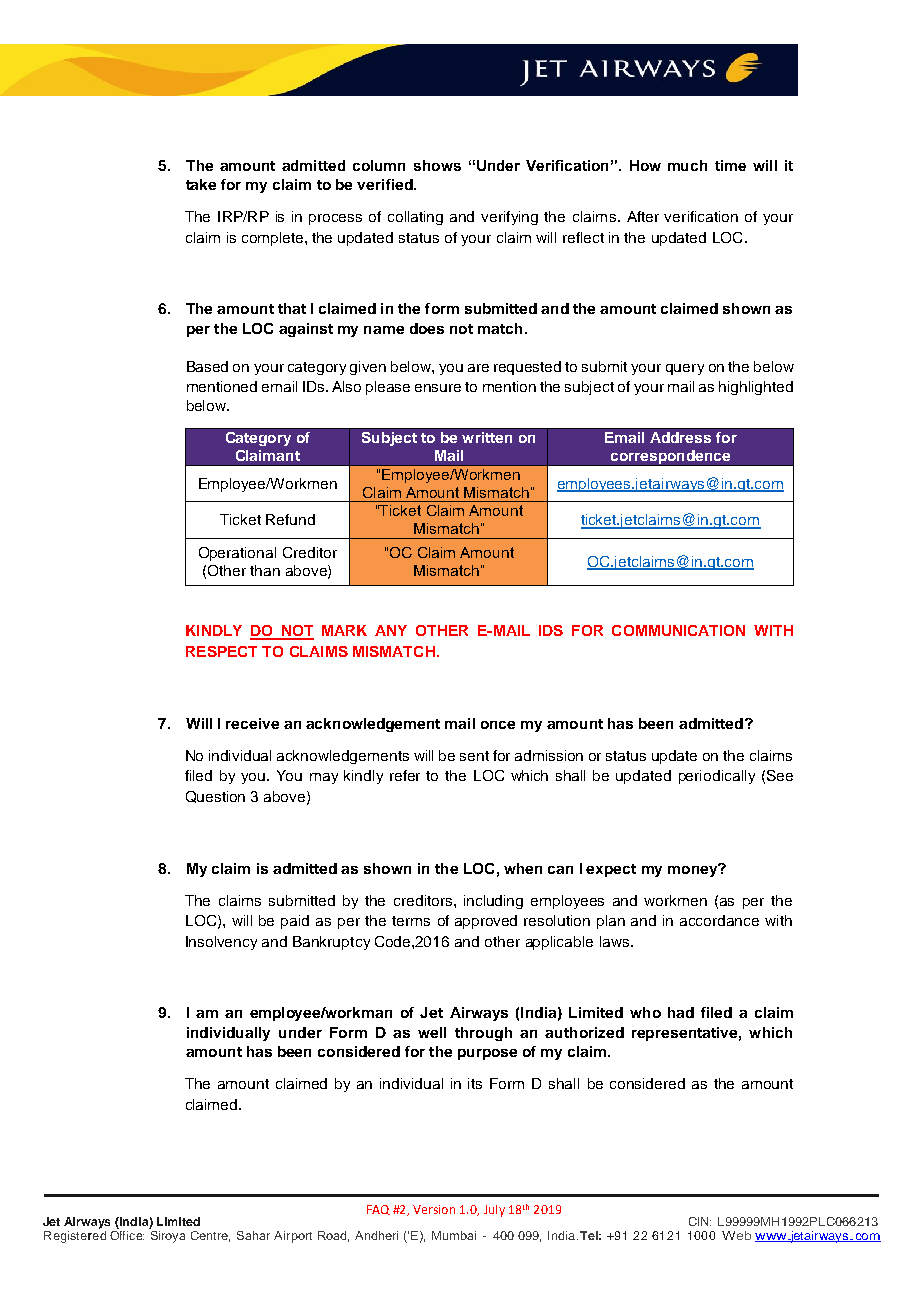 This screenshot has height=1307, width=924. I want to click on RESPECT, so click(221, 651).
